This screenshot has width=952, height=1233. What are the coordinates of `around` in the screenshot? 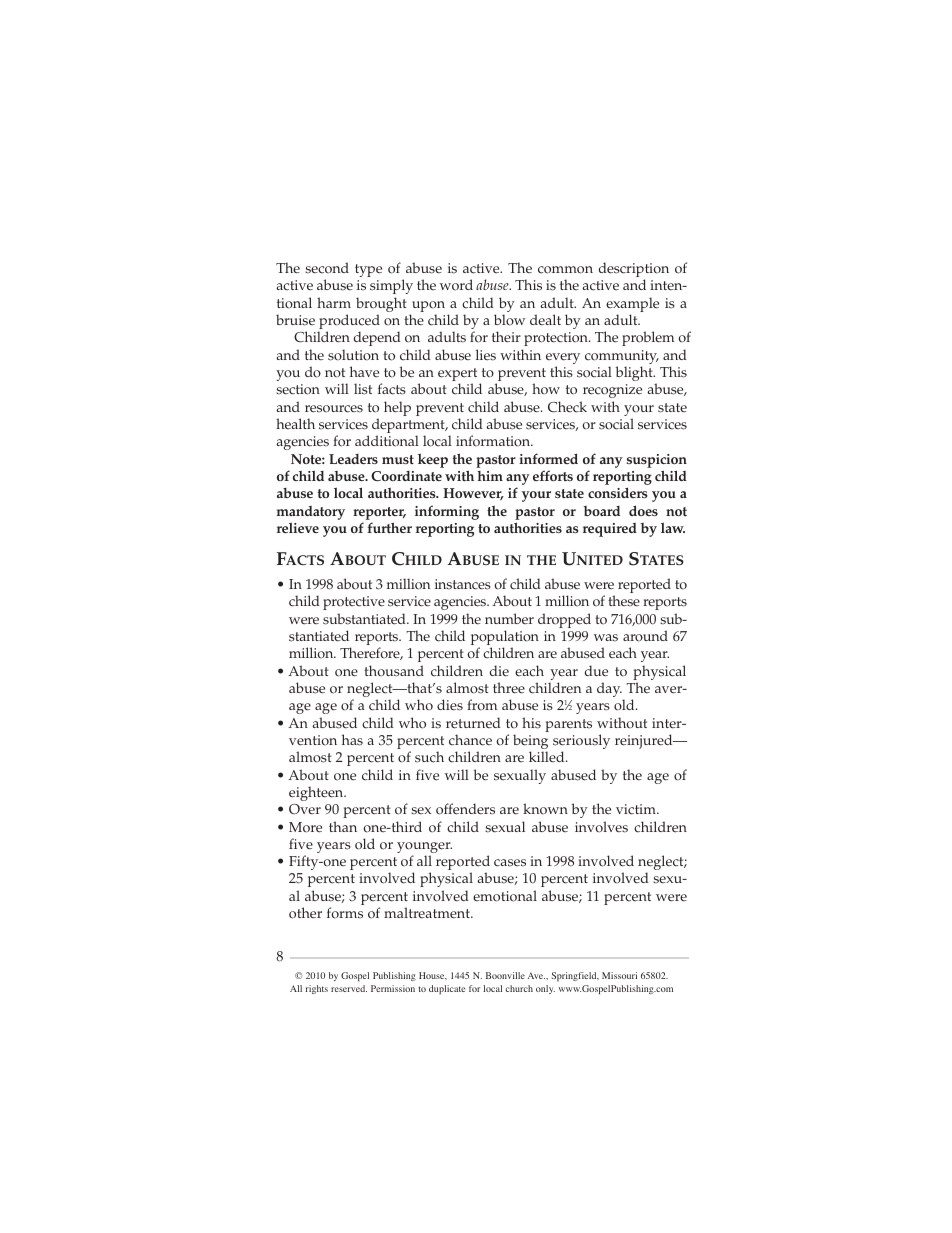 It's located at (645, 636).
